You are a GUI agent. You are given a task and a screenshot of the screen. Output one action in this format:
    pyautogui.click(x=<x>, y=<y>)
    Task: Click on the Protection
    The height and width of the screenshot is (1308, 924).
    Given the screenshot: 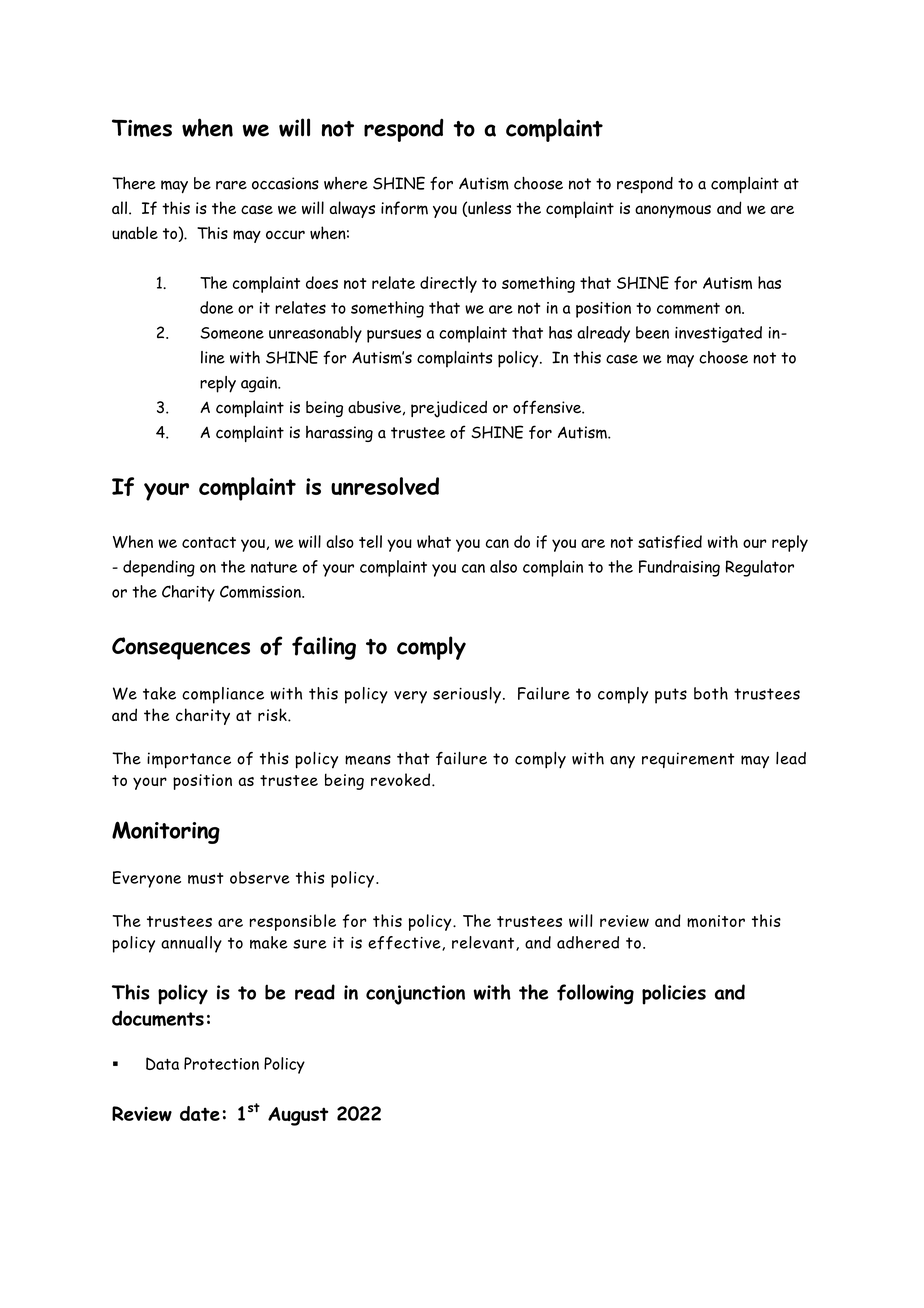 What is the action you would take?
    pyautogui.click(x=221, y=1063)
